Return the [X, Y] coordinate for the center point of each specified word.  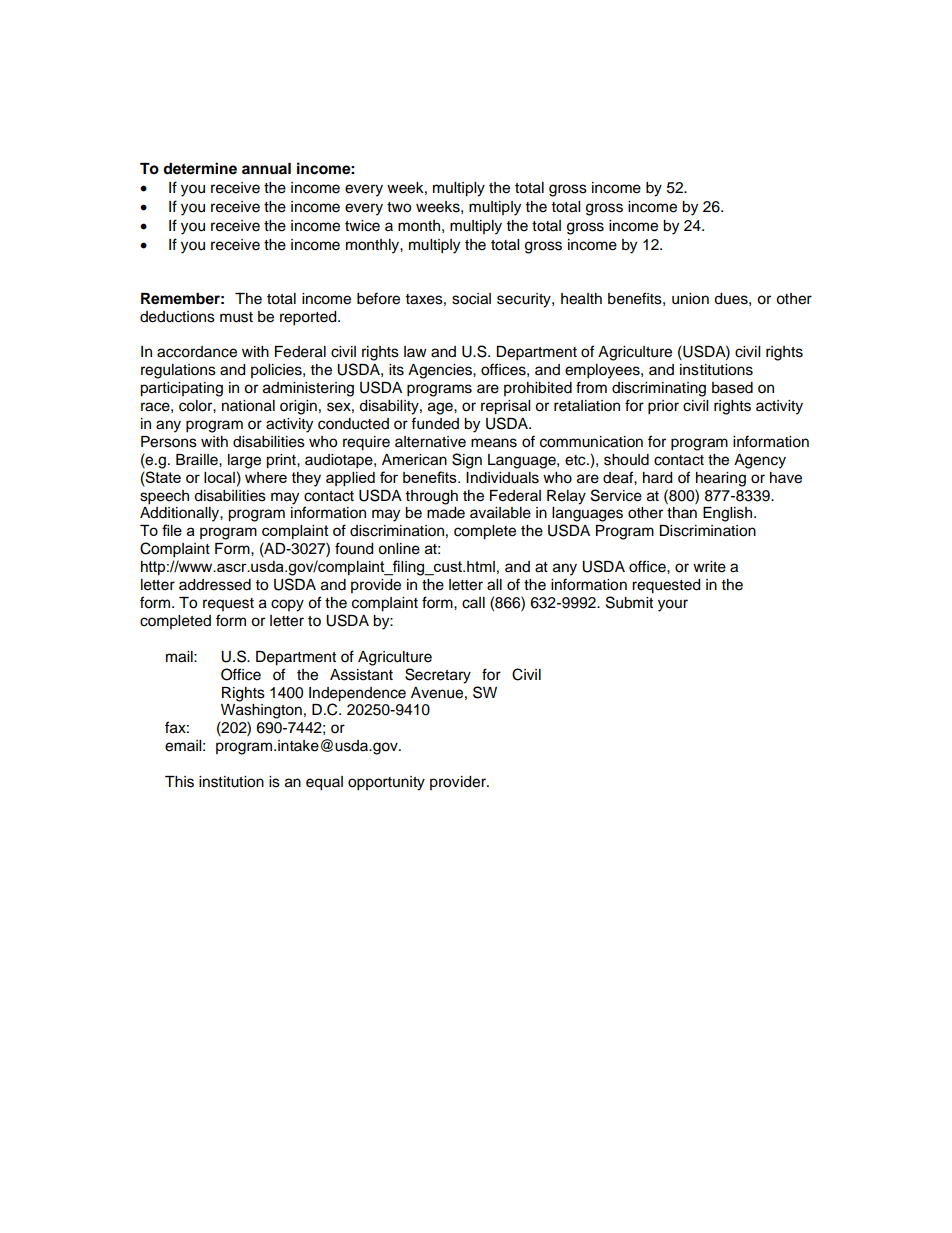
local [219, 477]
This [179, 782]
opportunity [386, 783]
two [399, 207]
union [690, 299]
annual [266, 168]
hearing [721, 479]
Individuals [502, 478]
